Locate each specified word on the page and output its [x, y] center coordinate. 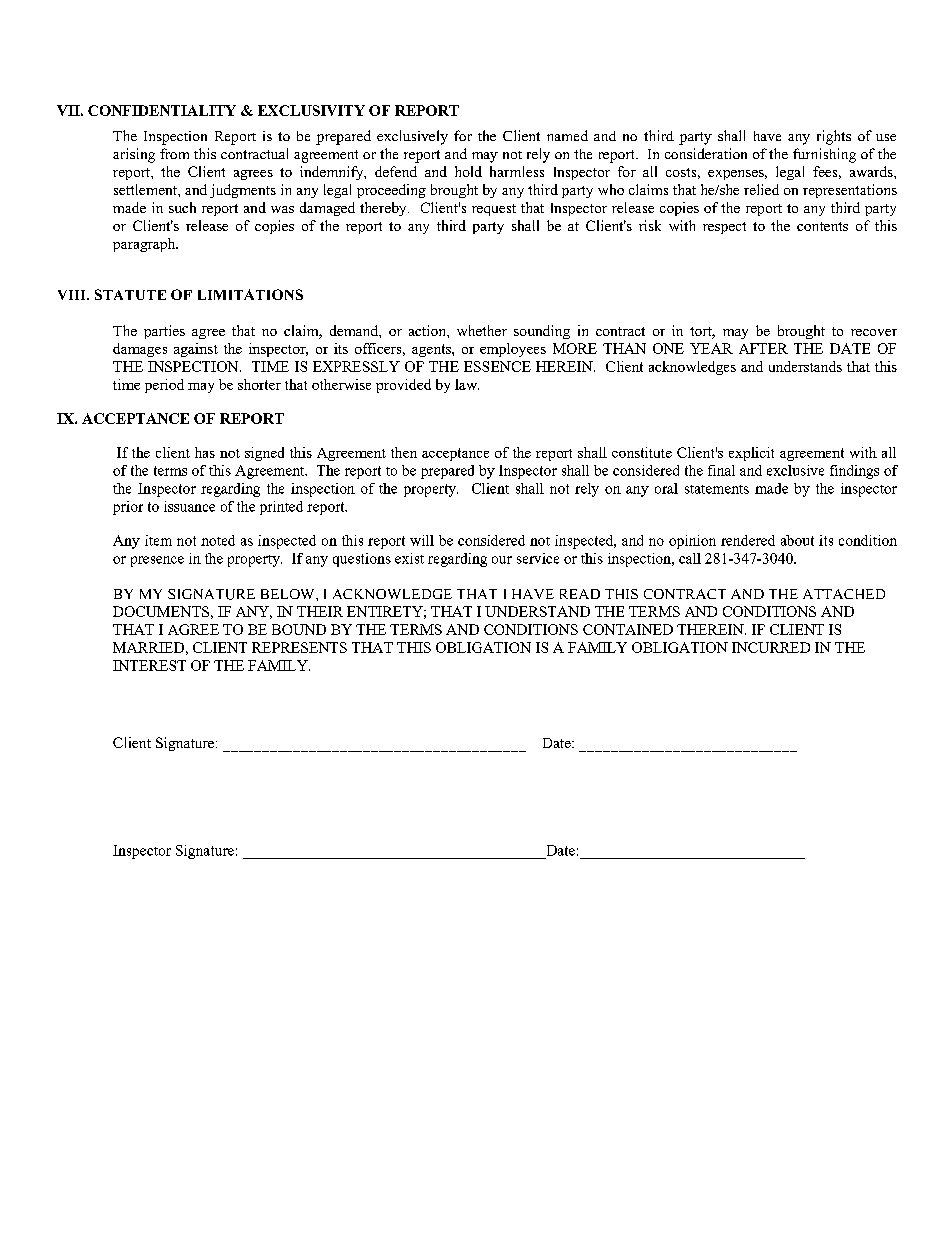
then [404, 452]
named [567, 135]
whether [482, 330]
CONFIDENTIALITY [162, 110]
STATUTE [130, 294]
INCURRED [771, 647]
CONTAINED [628, 629]
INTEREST [149, 665]
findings [854, 472]
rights [834, 137]
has [205, 452]
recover [874, 332]
